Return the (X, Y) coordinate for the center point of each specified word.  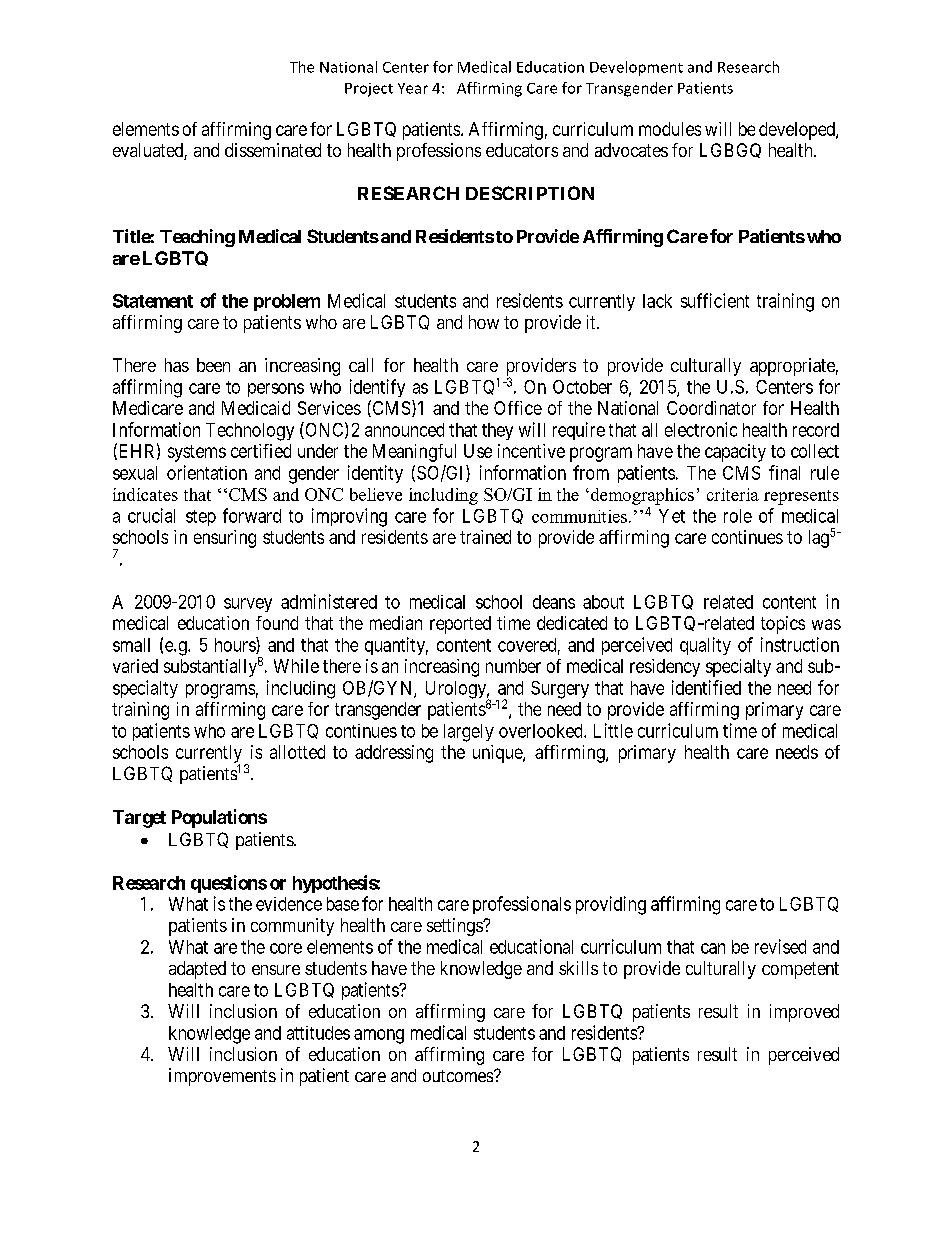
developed (798, 131)
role (738, 516)
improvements (222, 1077)
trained (485, 537)
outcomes (458, 1076)
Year (413, 88)
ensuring (225, 539)
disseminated (273, 150)
